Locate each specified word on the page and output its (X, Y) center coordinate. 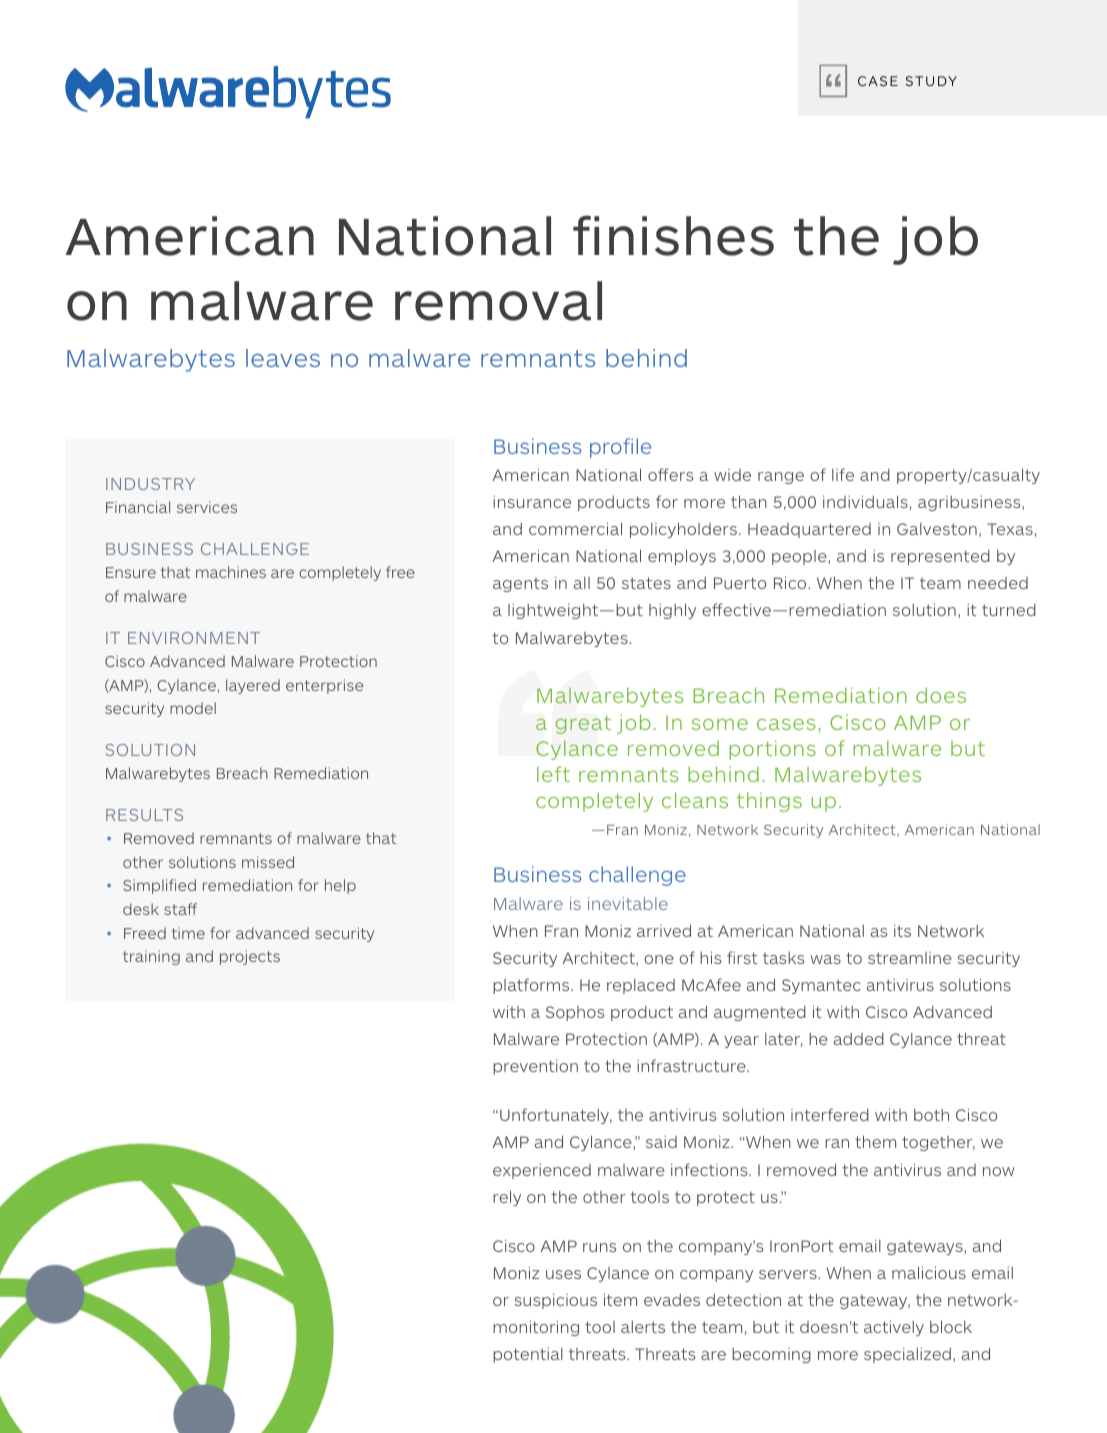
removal (498, 301)
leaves (283, 358)
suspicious (555, 1301)
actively (894, 1328)
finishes (673, 235)
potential (528, 1355)
